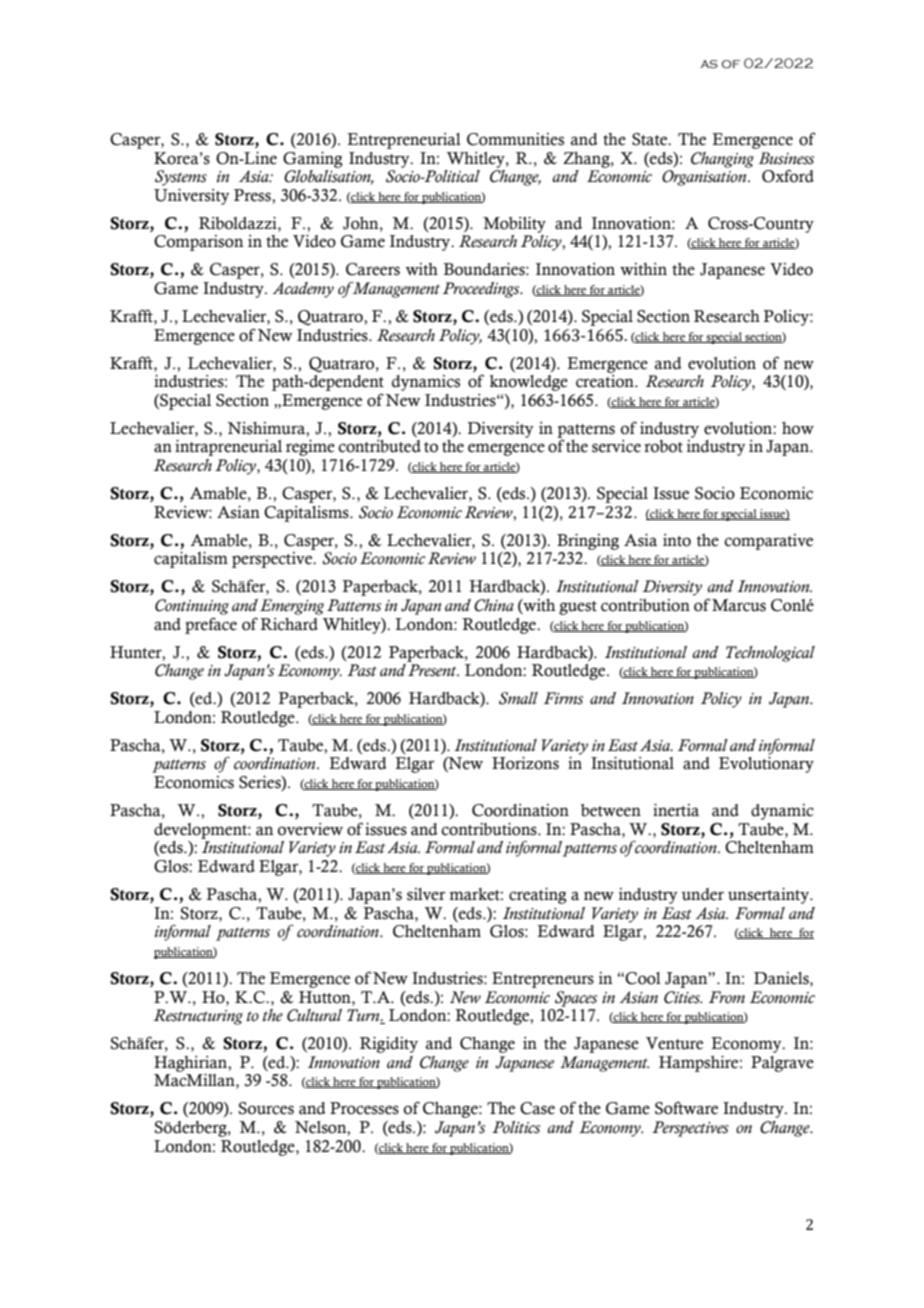 This screenshot has height=1308, width=924. I want to click on overview, so click(310, 829).
